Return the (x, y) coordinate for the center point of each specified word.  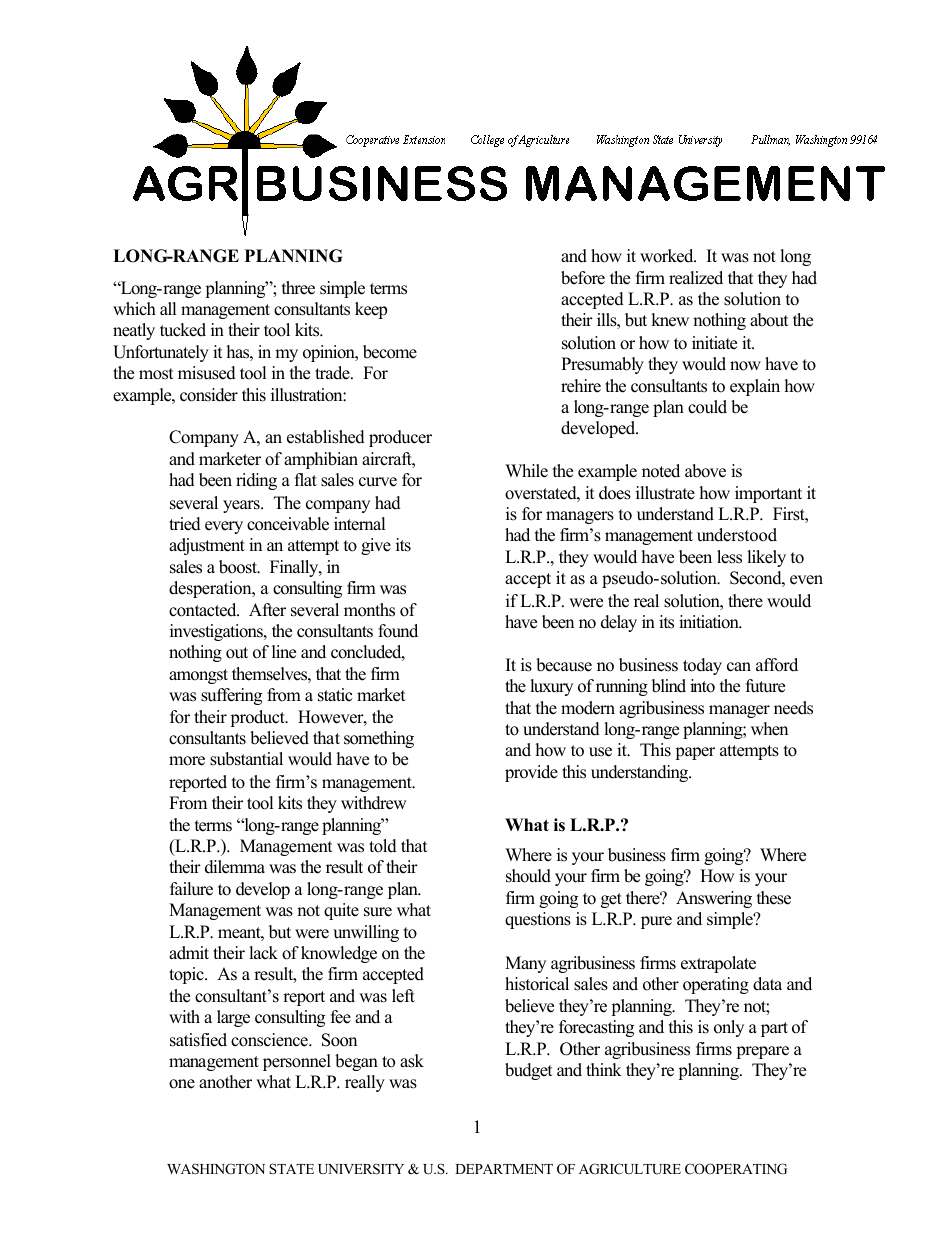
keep (371, 310)
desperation (211, 589)
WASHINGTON (216, 1169)
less (729, 557)
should (528, 876)
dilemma (235, 867)
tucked (183, 330)
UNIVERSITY (361, 1169)
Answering (714, 899)
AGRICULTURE (630, 1169)
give (376, 546)
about (769, 320)
